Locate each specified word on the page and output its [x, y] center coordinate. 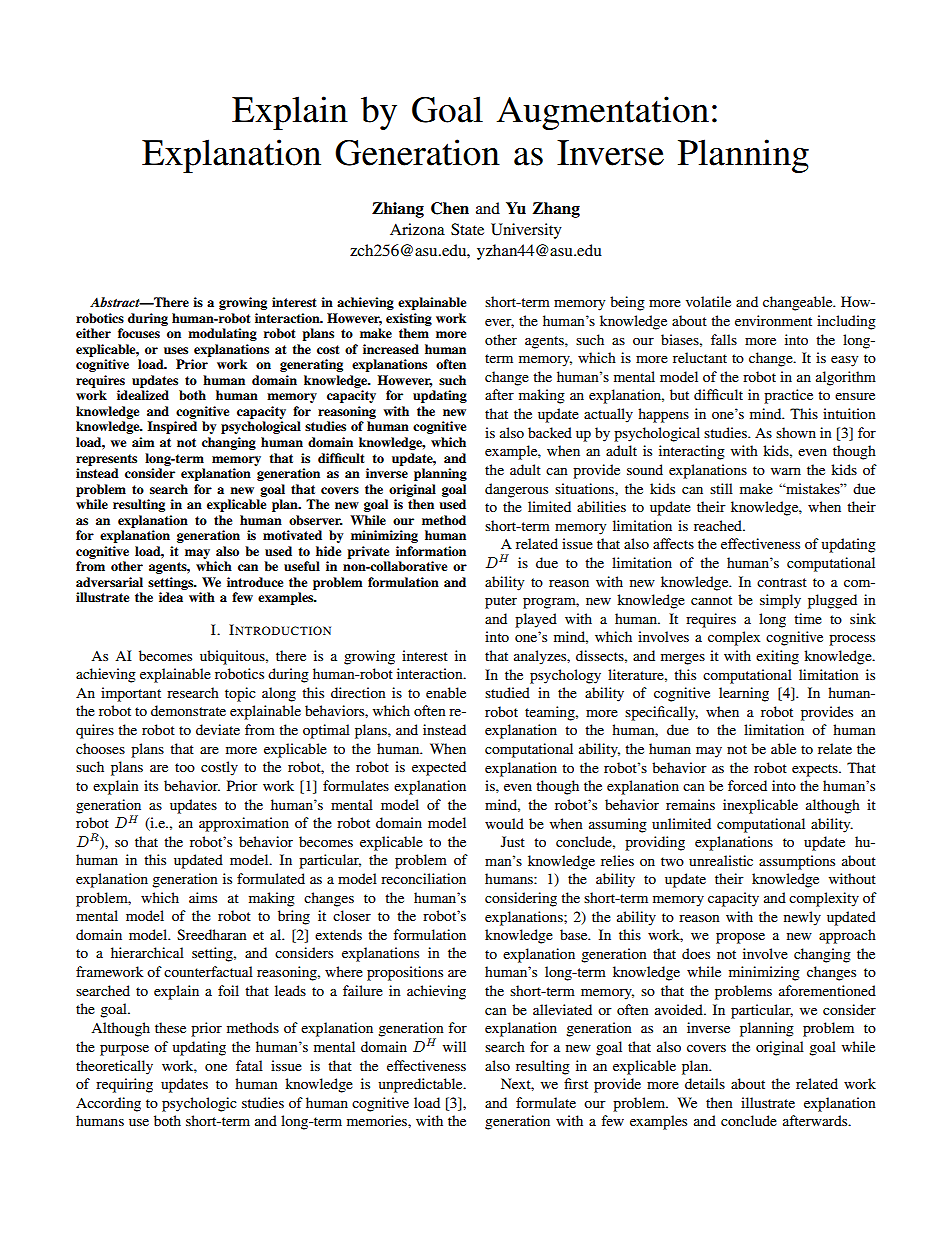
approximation [244, 824]
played [536, 620]
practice [788, 396]
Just [513, 841]
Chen [450, 208]
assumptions [797, 862]
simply [780, 601]
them [414, 333]
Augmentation [603, 113]
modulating [222, 334]
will [454, 1046]
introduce [255, 582]
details [705, 1083]
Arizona [417, 229]
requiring [124, 1085]
